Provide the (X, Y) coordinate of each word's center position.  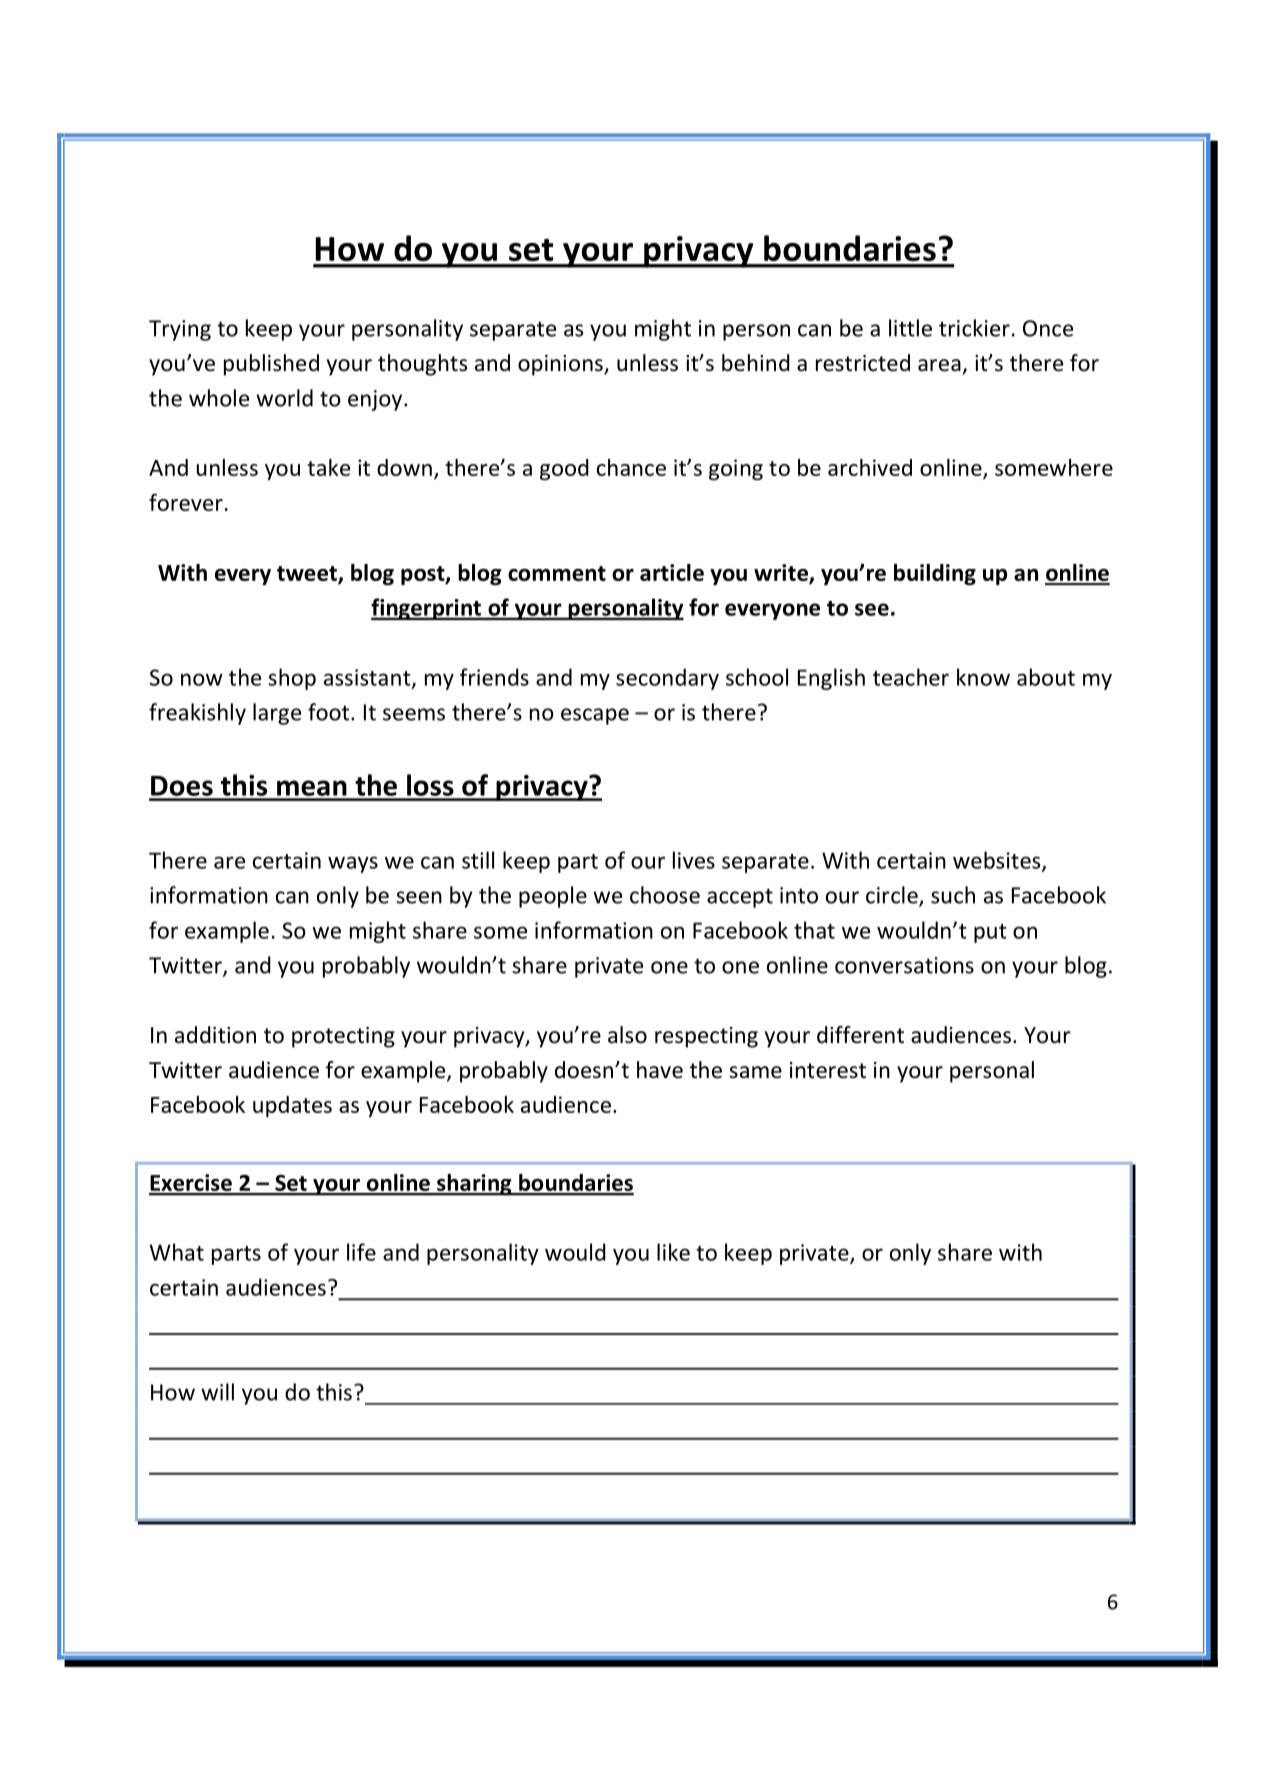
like (673, 1252)
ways (353, 864)
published (271, 365)
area (939, 365)
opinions (561, 365)
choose (665, 895)
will (217, 1392)
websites (998, 861)
